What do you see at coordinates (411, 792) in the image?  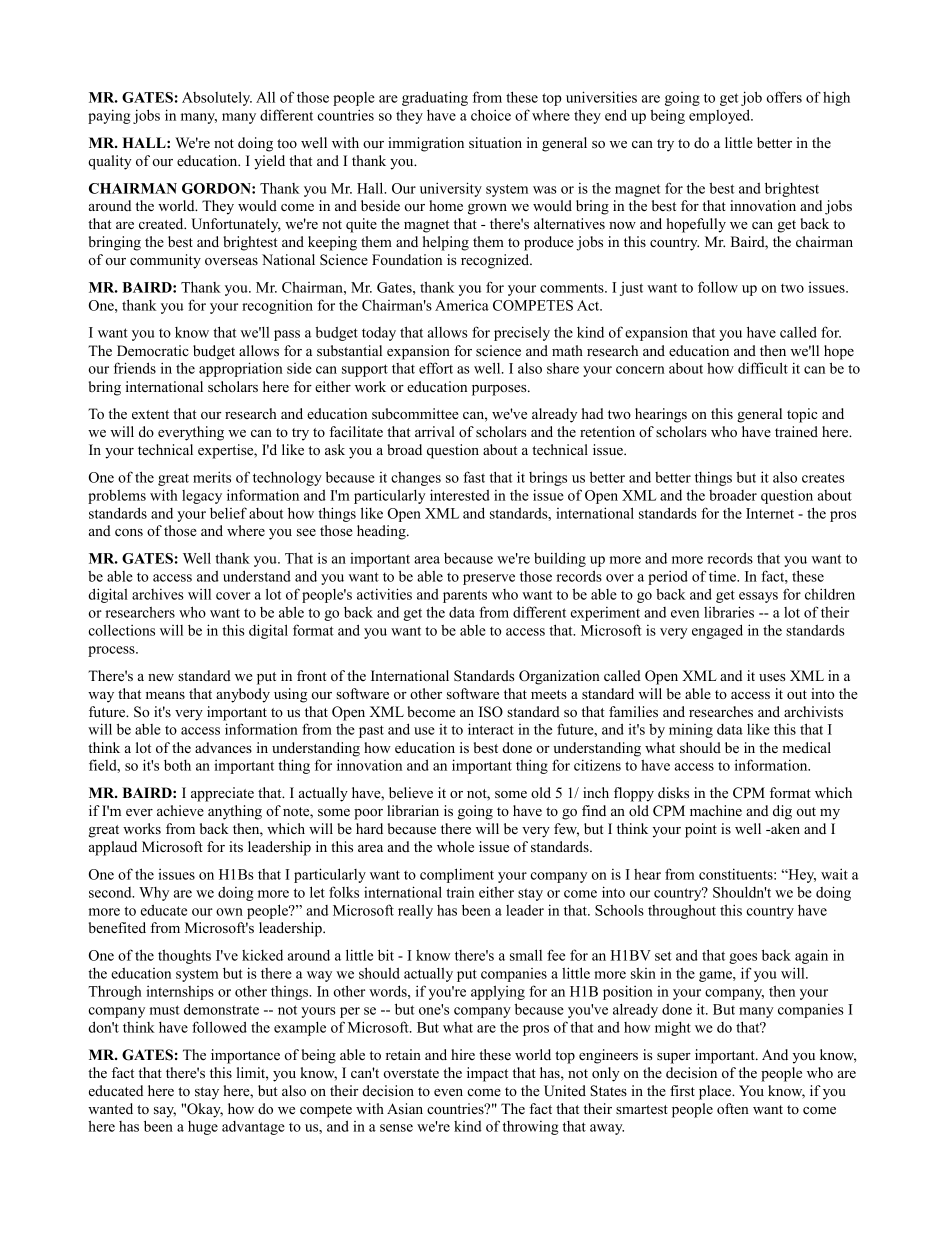 I see `believe` at bounding box center [411, 792].
